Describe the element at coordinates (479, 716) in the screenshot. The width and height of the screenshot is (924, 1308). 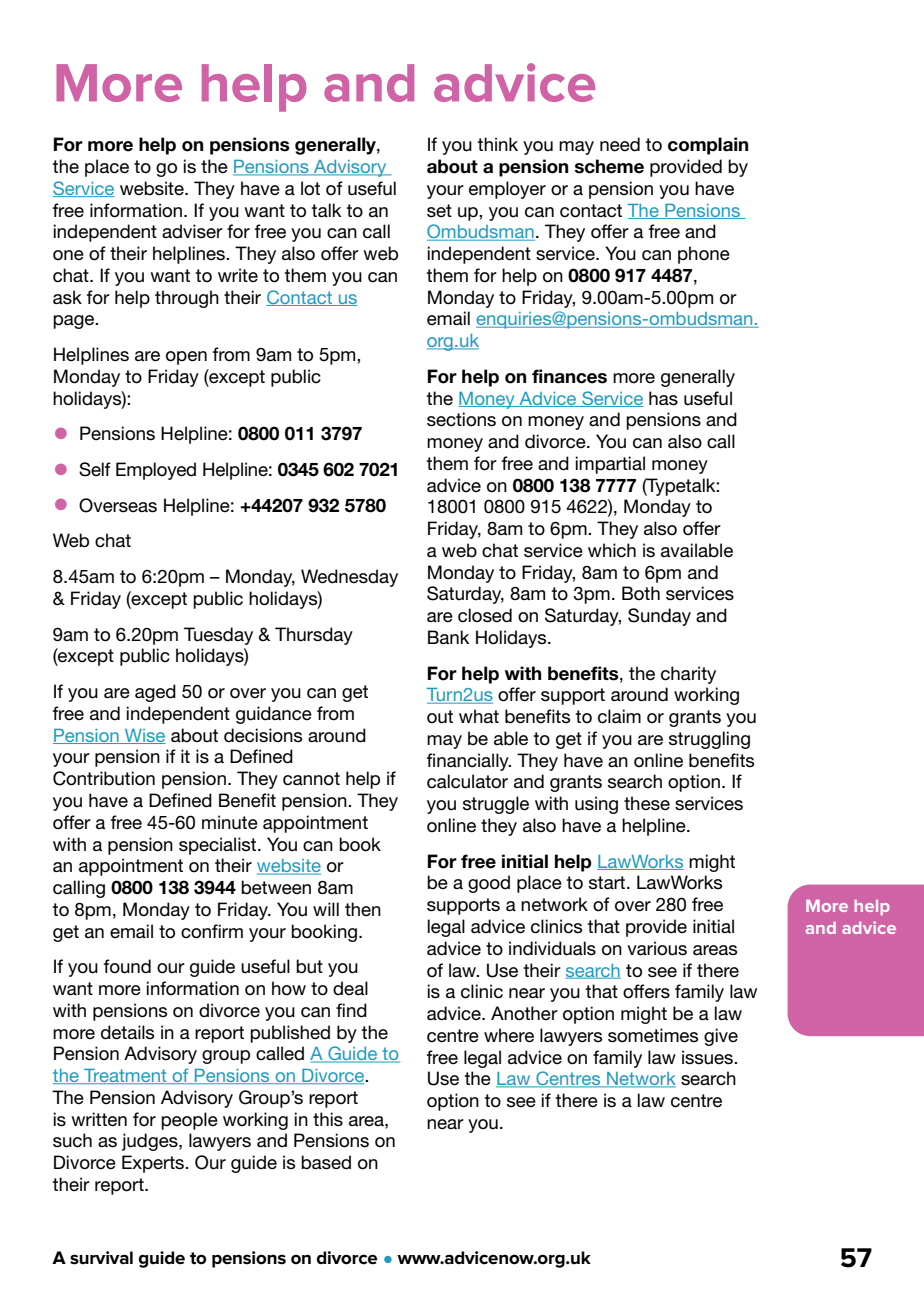
I see `what` at that location.
